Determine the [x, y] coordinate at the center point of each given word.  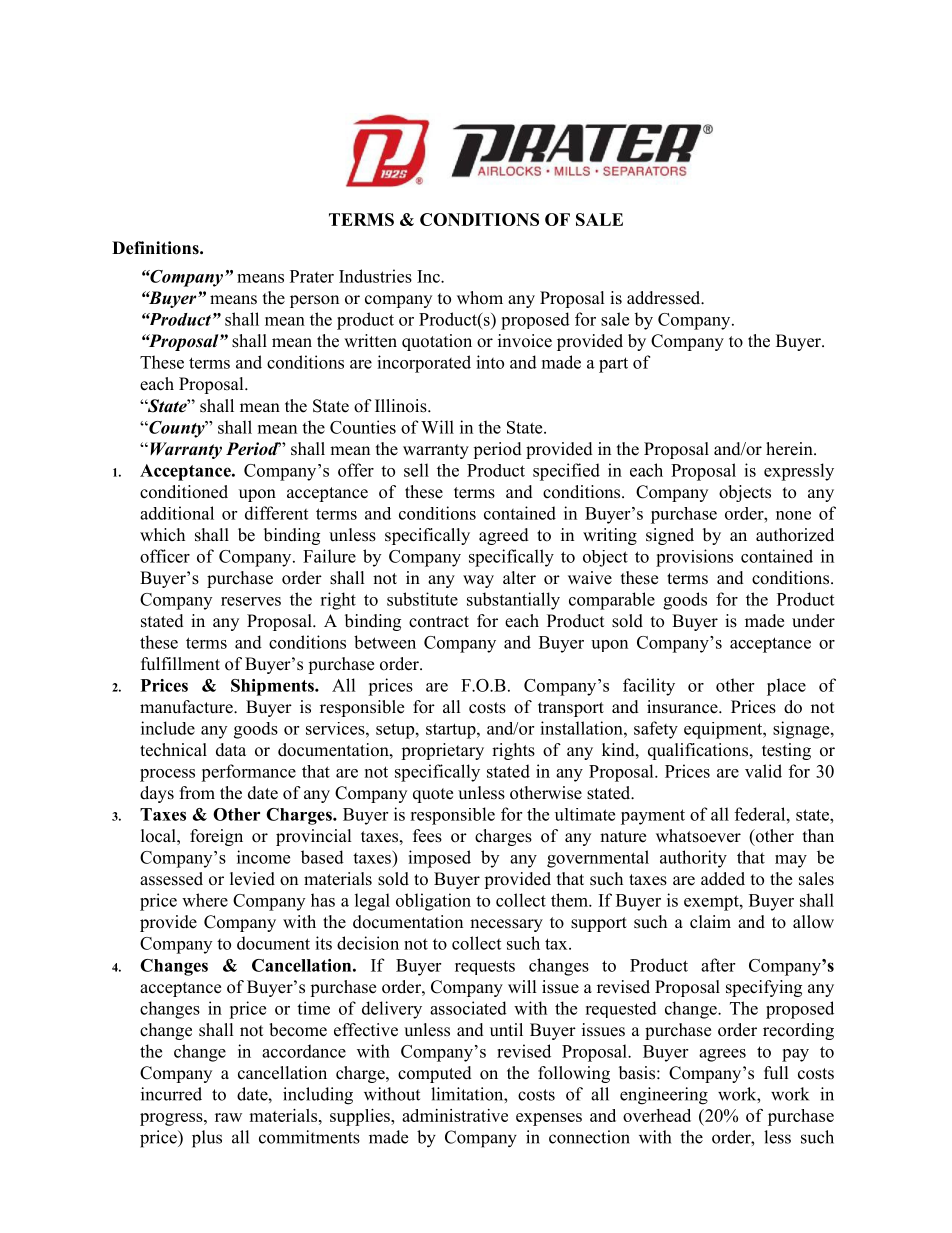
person [314, 301]
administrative [455, 1115]
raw [228, 1117]
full [776, 1073]
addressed [665, 298]
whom [480, 298]
